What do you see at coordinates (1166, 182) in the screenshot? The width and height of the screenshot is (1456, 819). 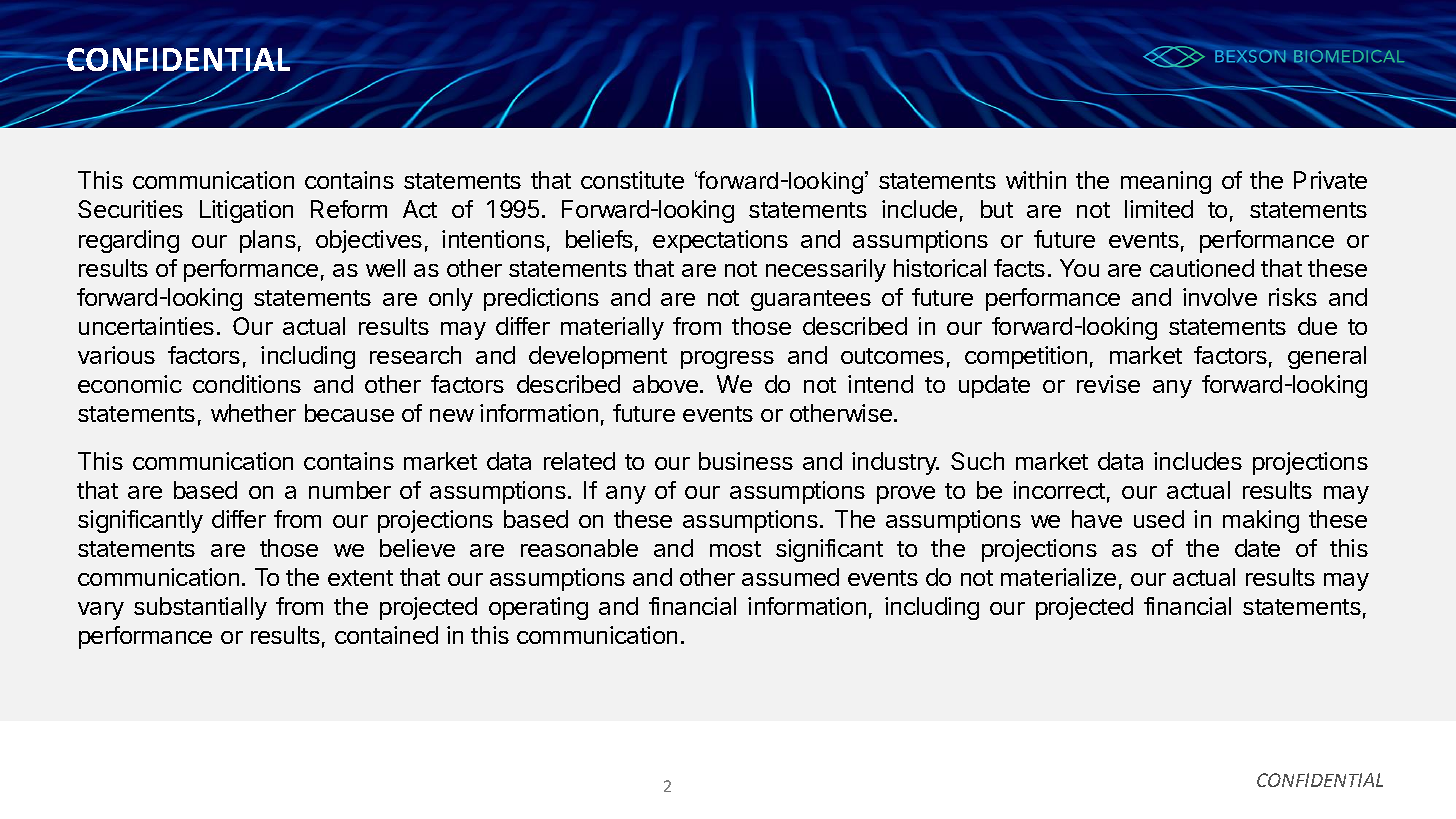 I see `meaning` at bounding box center [1166, 182].
